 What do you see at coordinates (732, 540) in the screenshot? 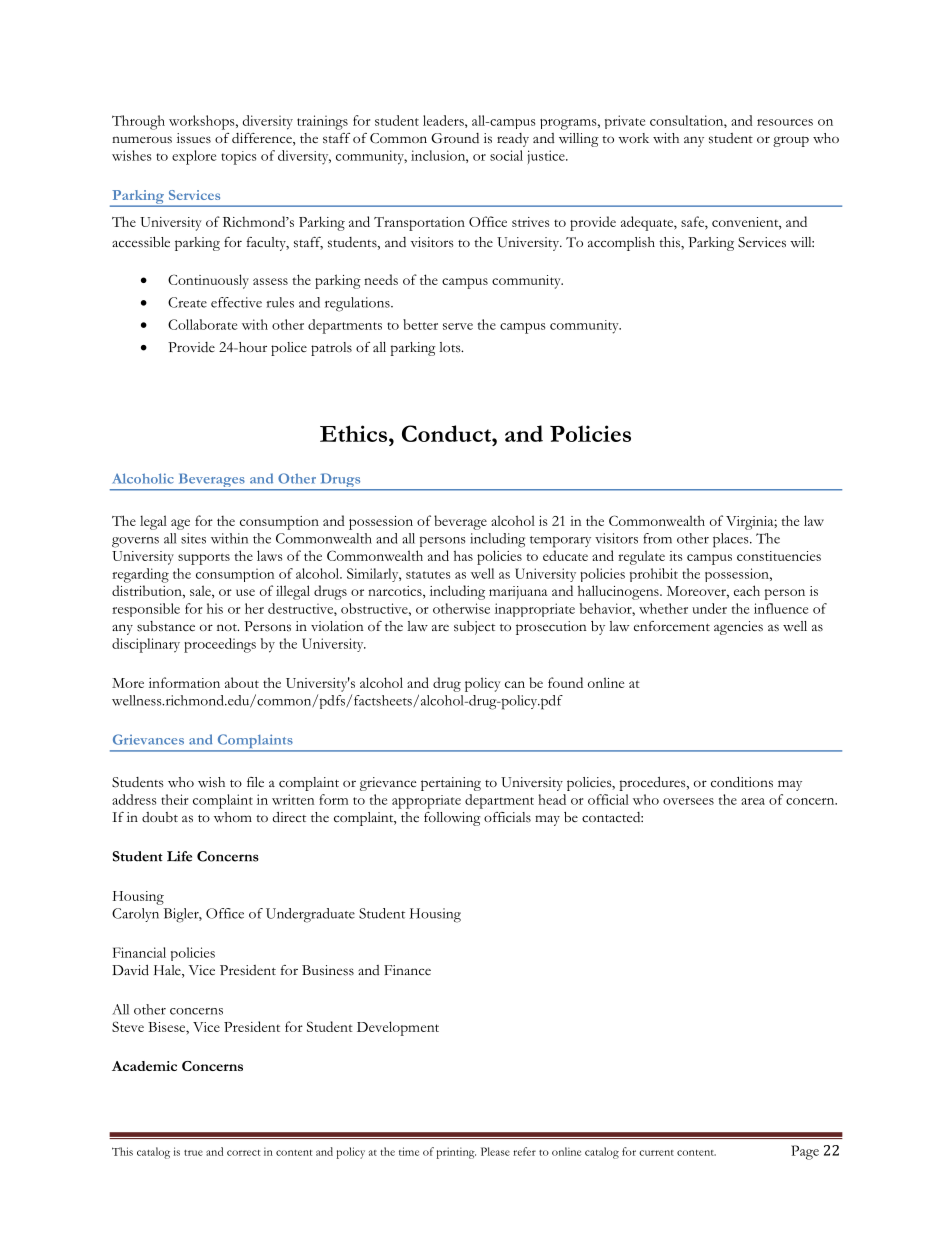
I see `places` at bounding box center [732, 540].
